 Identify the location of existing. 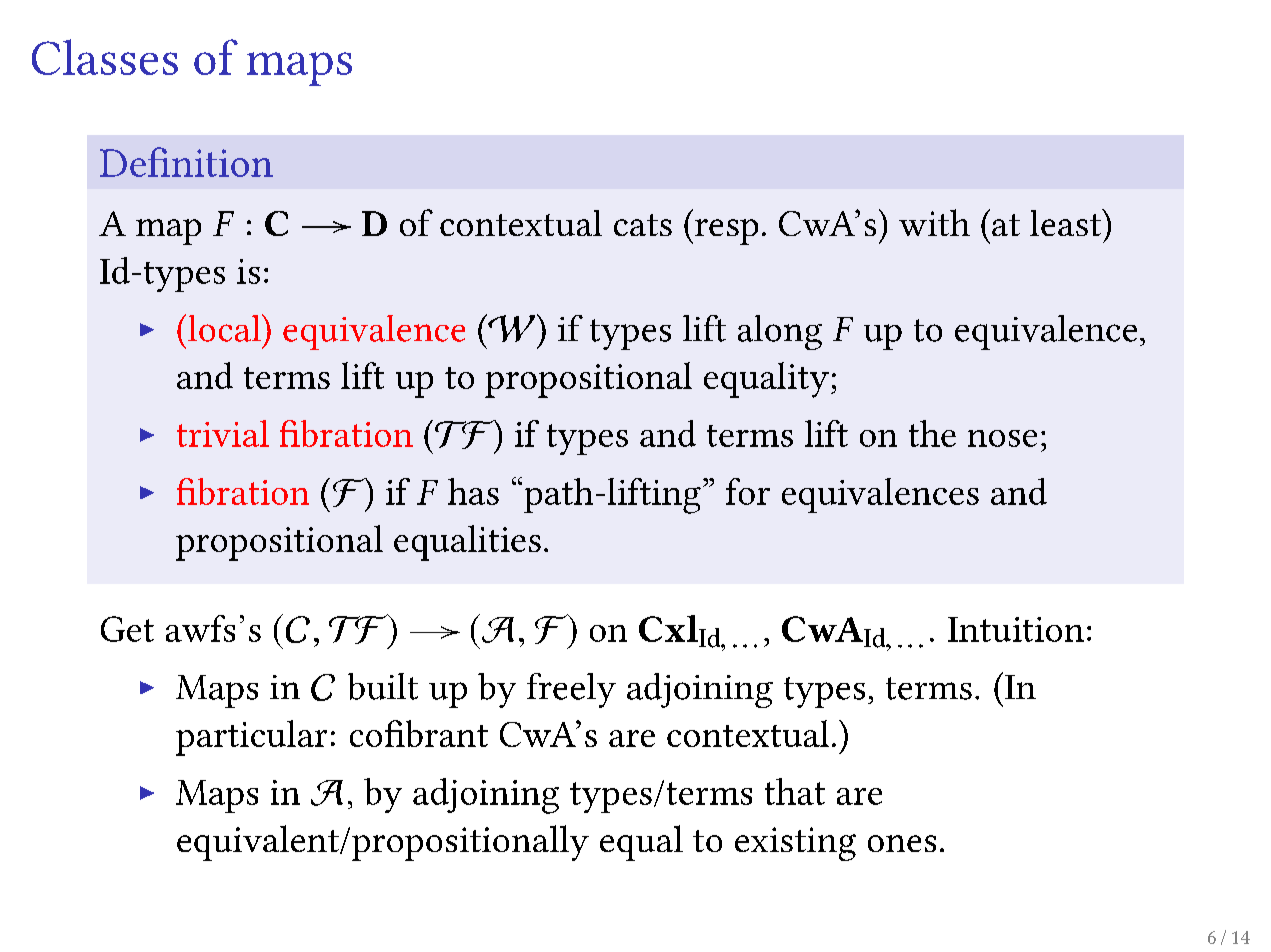
(795, 844).
